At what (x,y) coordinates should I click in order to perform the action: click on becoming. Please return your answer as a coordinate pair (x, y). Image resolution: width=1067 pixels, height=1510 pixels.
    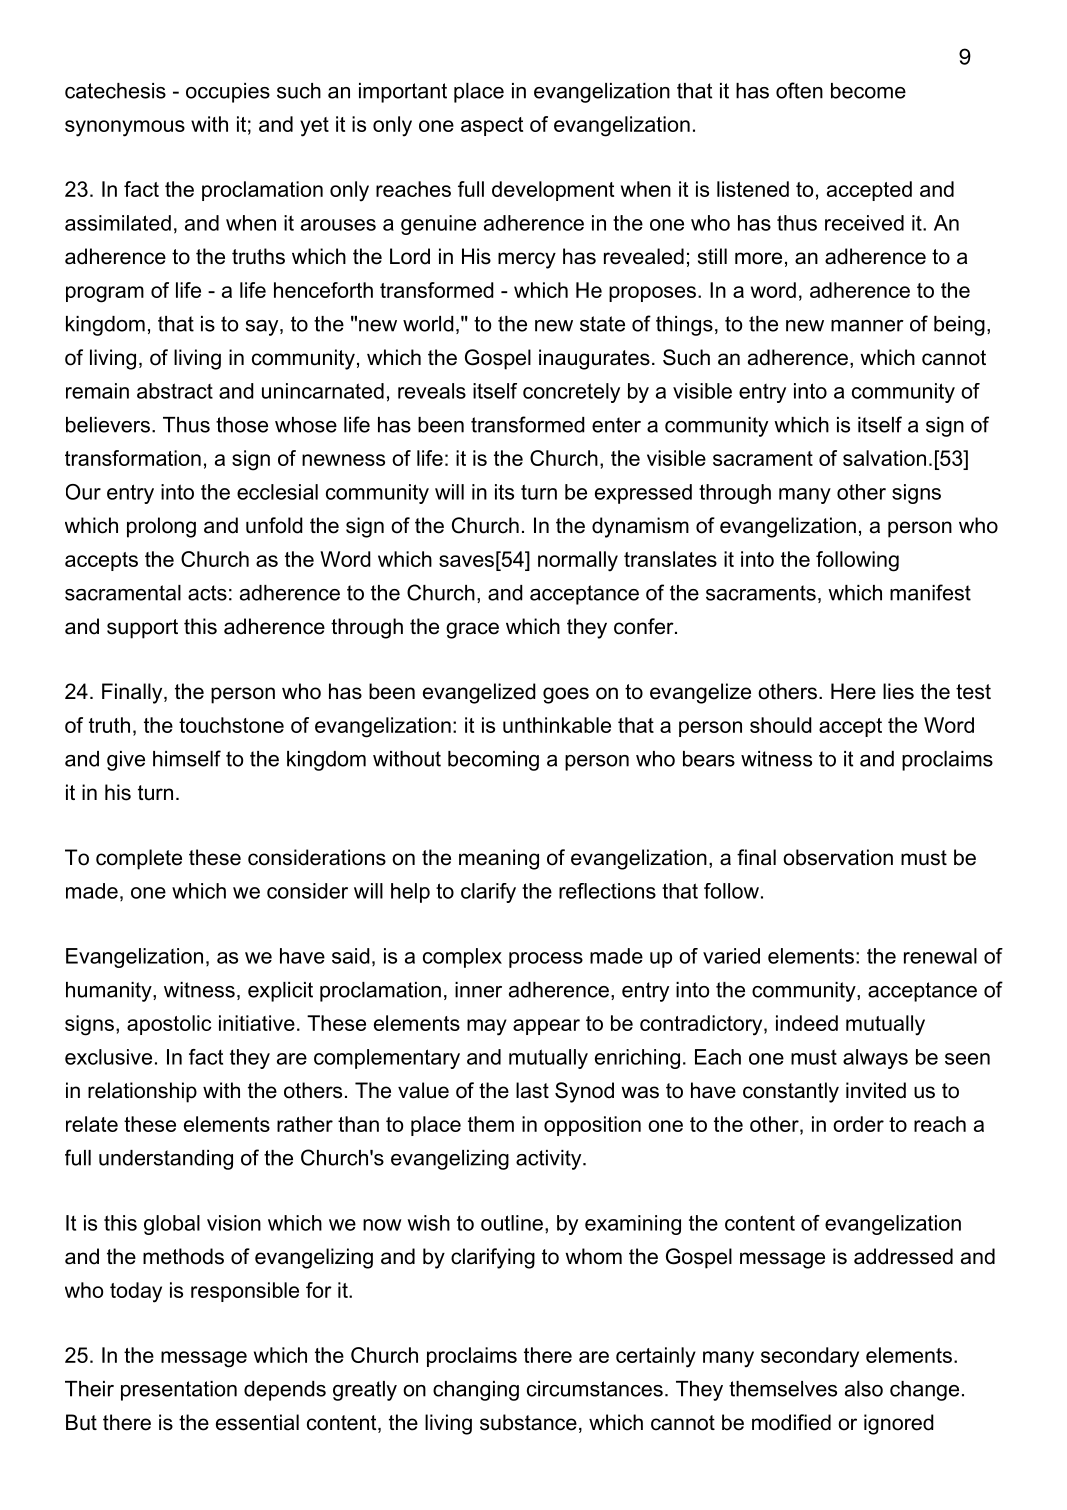
    Looking at the image, I should click on (493, 761).
